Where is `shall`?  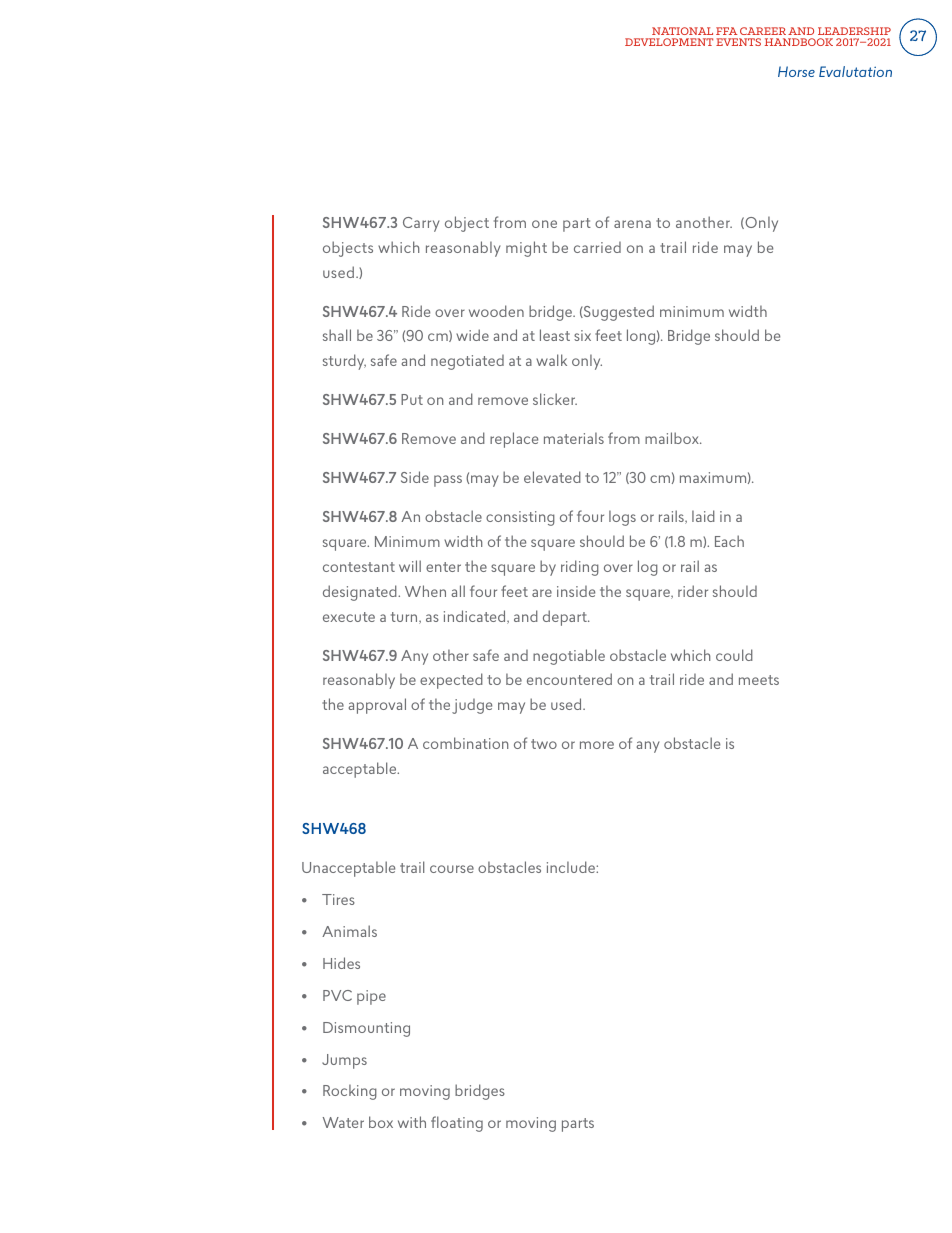 shall is located at coordinates (337, 335).
